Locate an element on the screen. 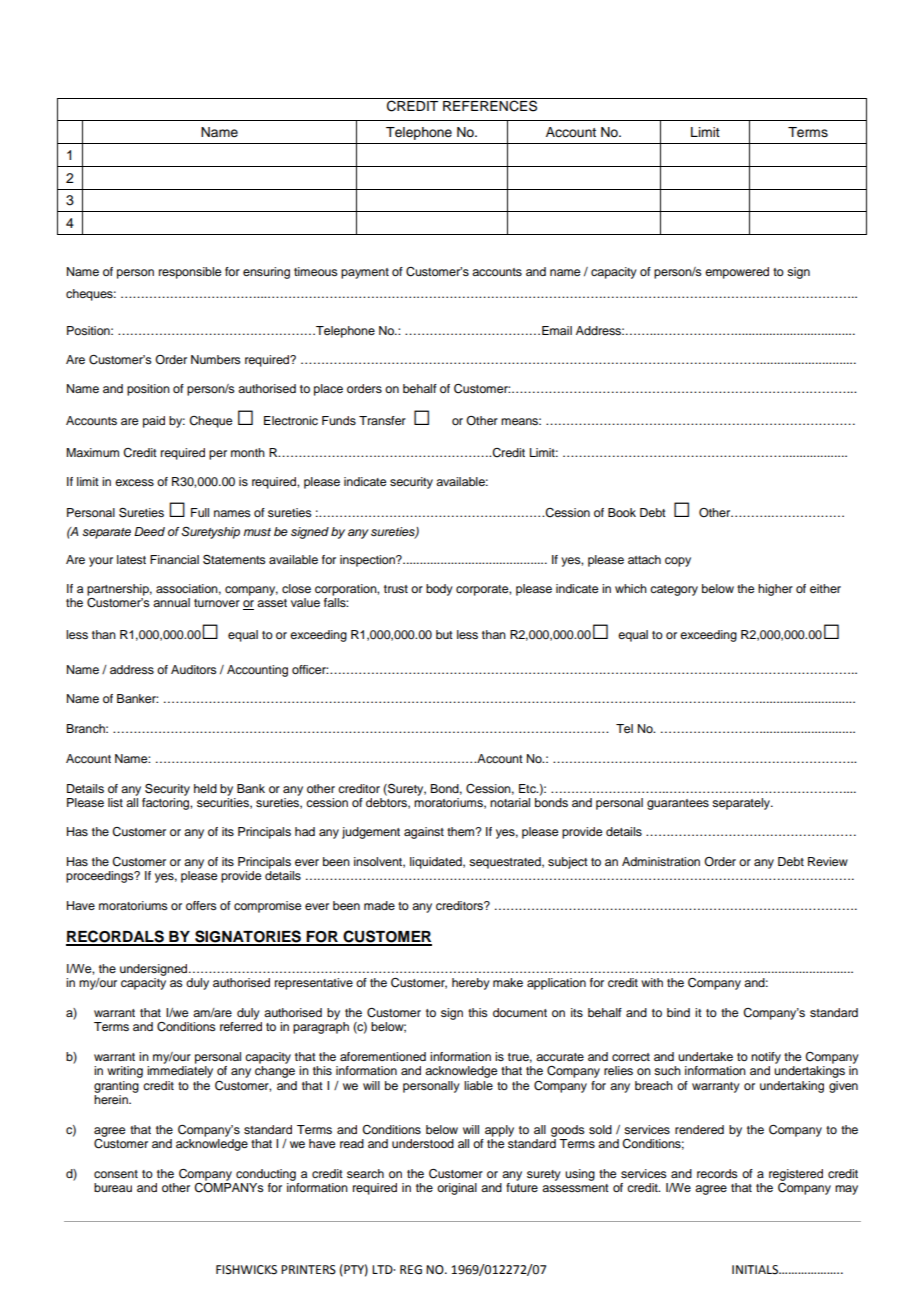  offers is located at coordinates (201, 905).
